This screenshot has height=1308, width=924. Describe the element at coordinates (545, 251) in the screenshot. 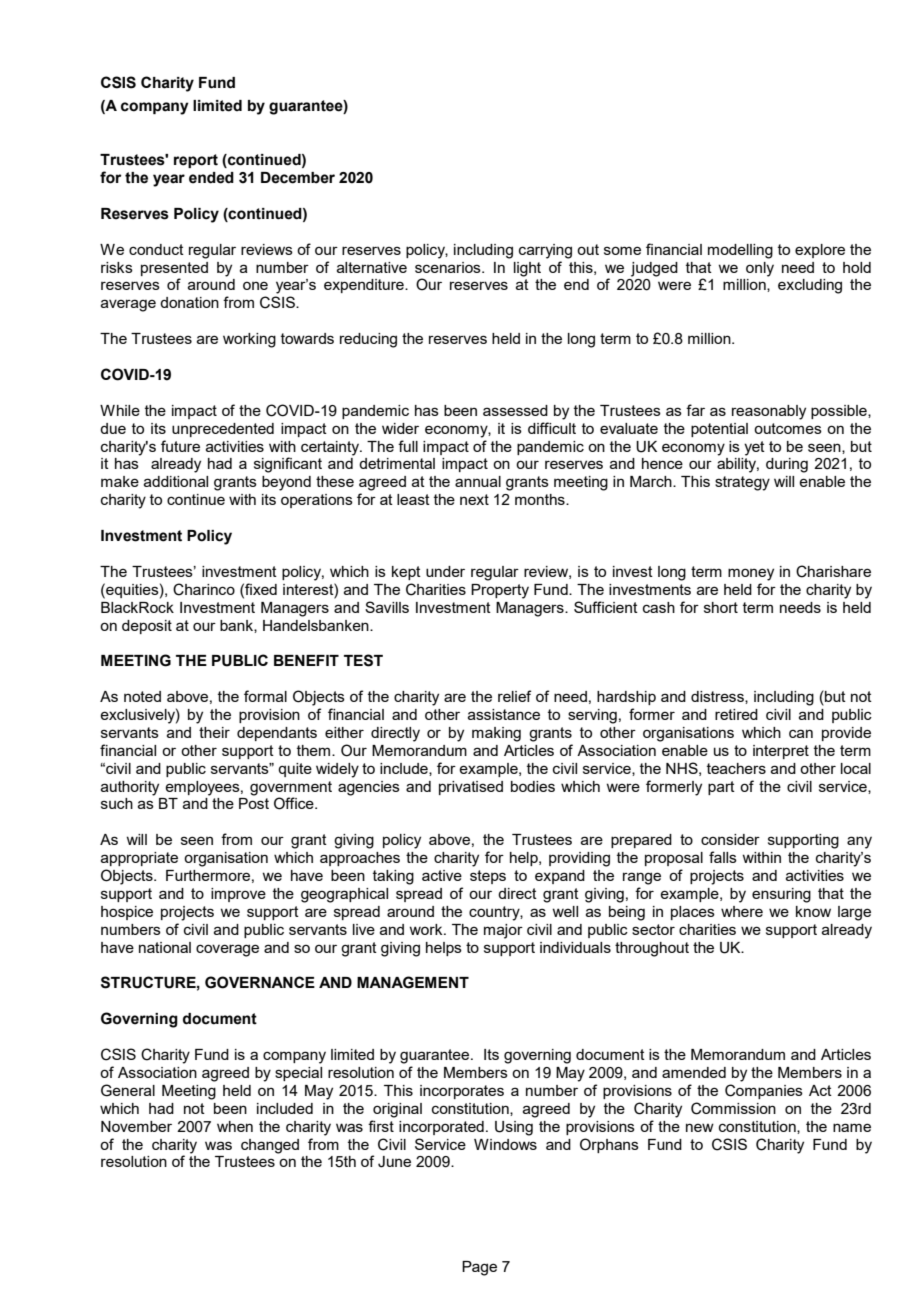

I see `carrying` at that location.
